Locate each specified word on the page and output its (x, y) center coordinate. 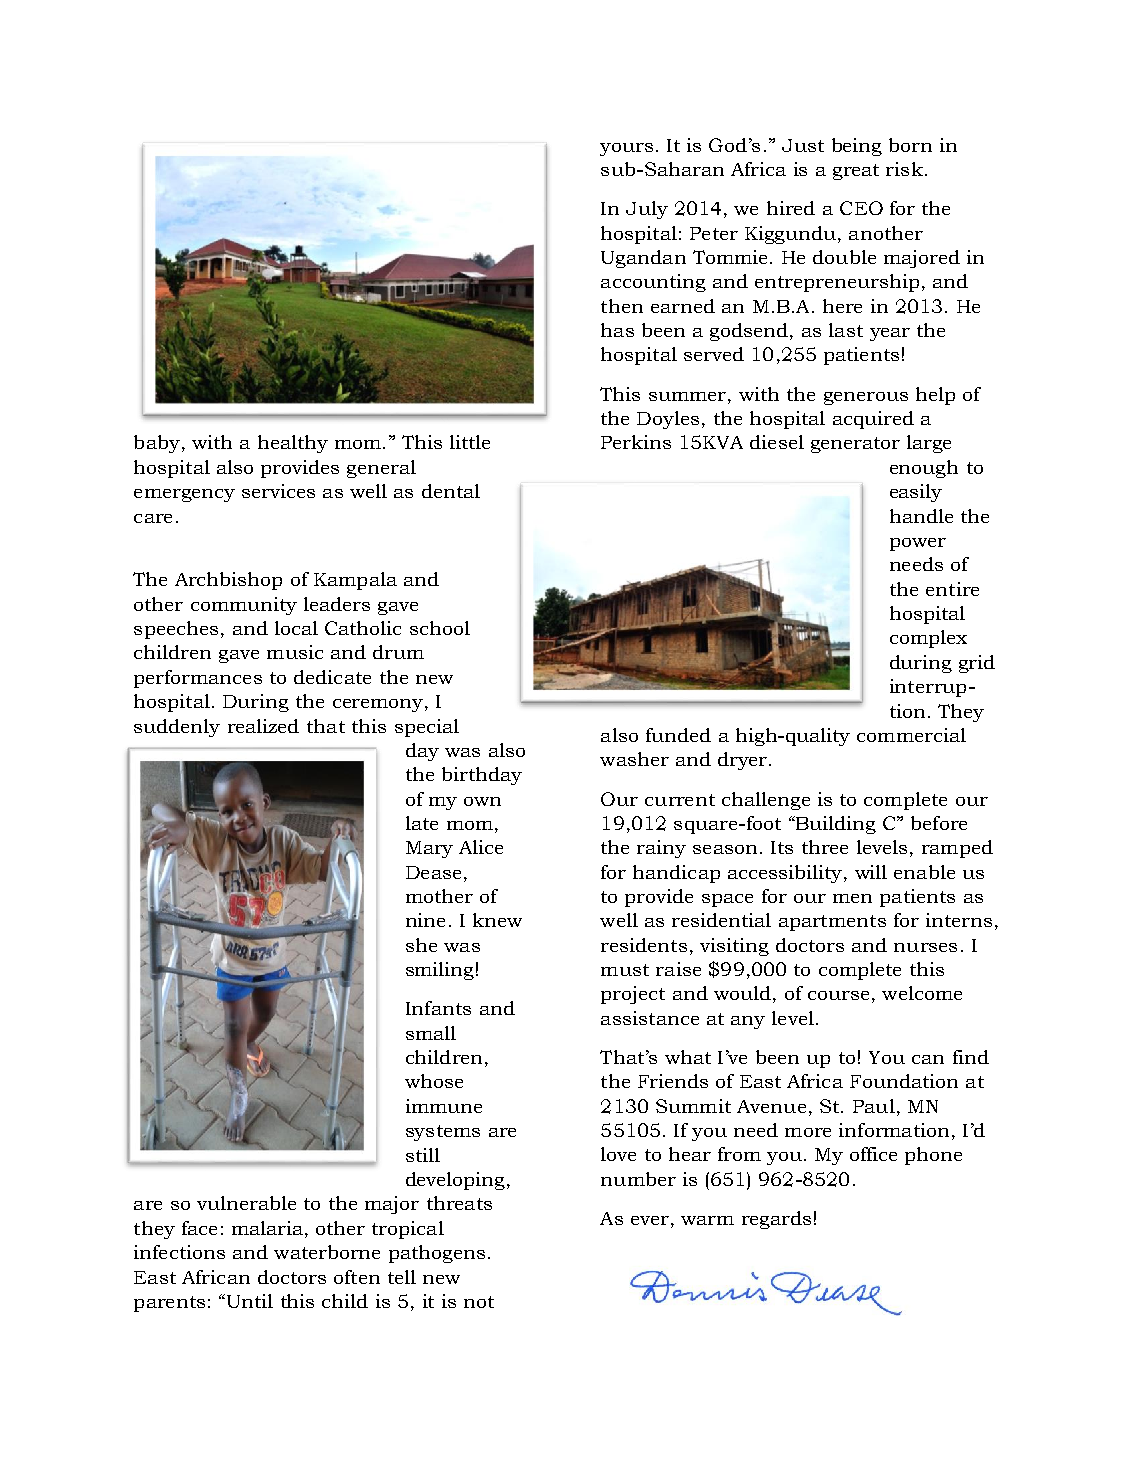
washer (634, 759)
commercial (911, 735)
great (856, 172)
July (647, 210)
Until (248, 1301)
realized (263, 726)
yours (626, 149)
